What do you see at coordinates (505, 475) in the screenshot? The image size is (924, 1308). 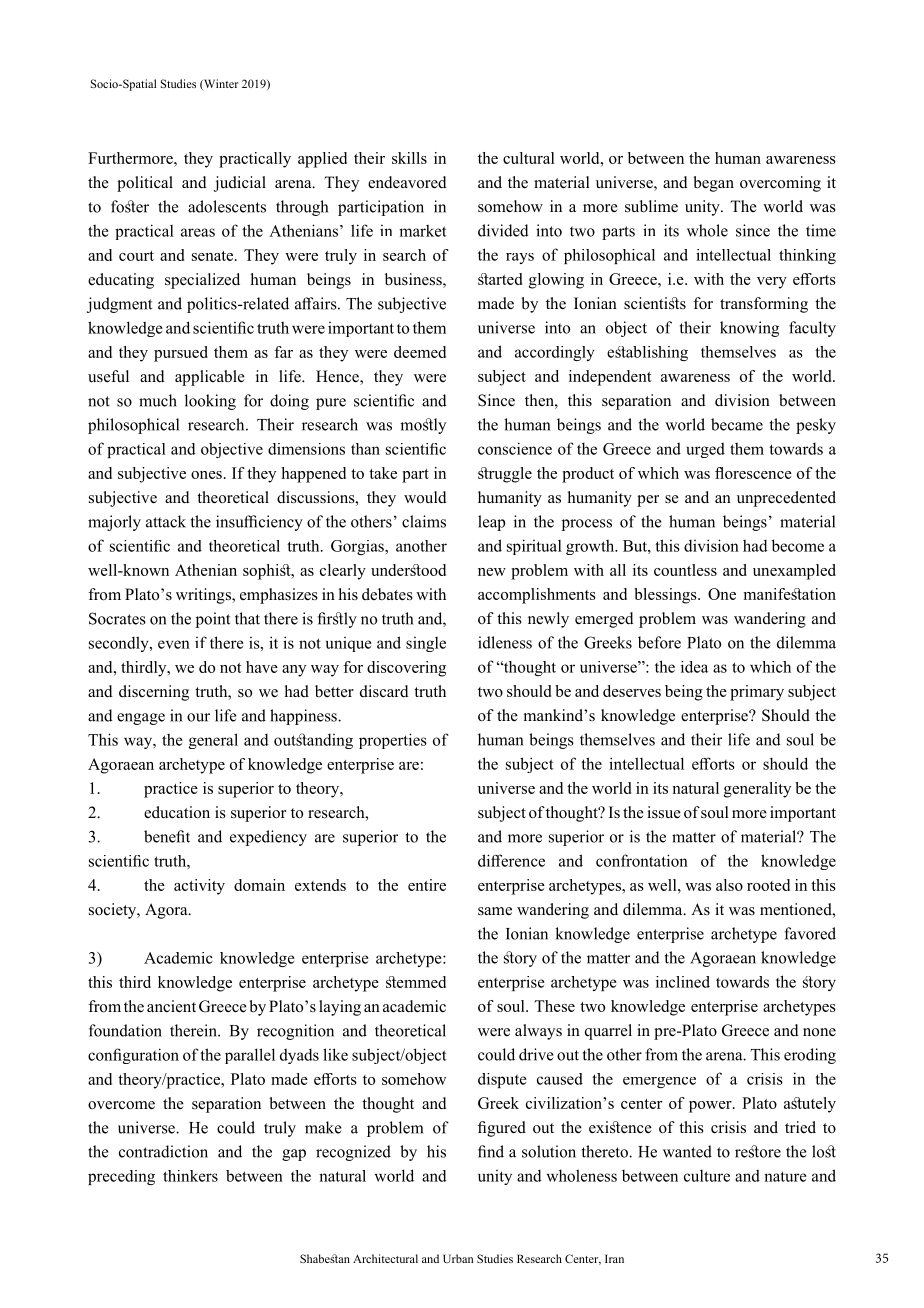 I see `struggle` at bounding box center [505, 475].
